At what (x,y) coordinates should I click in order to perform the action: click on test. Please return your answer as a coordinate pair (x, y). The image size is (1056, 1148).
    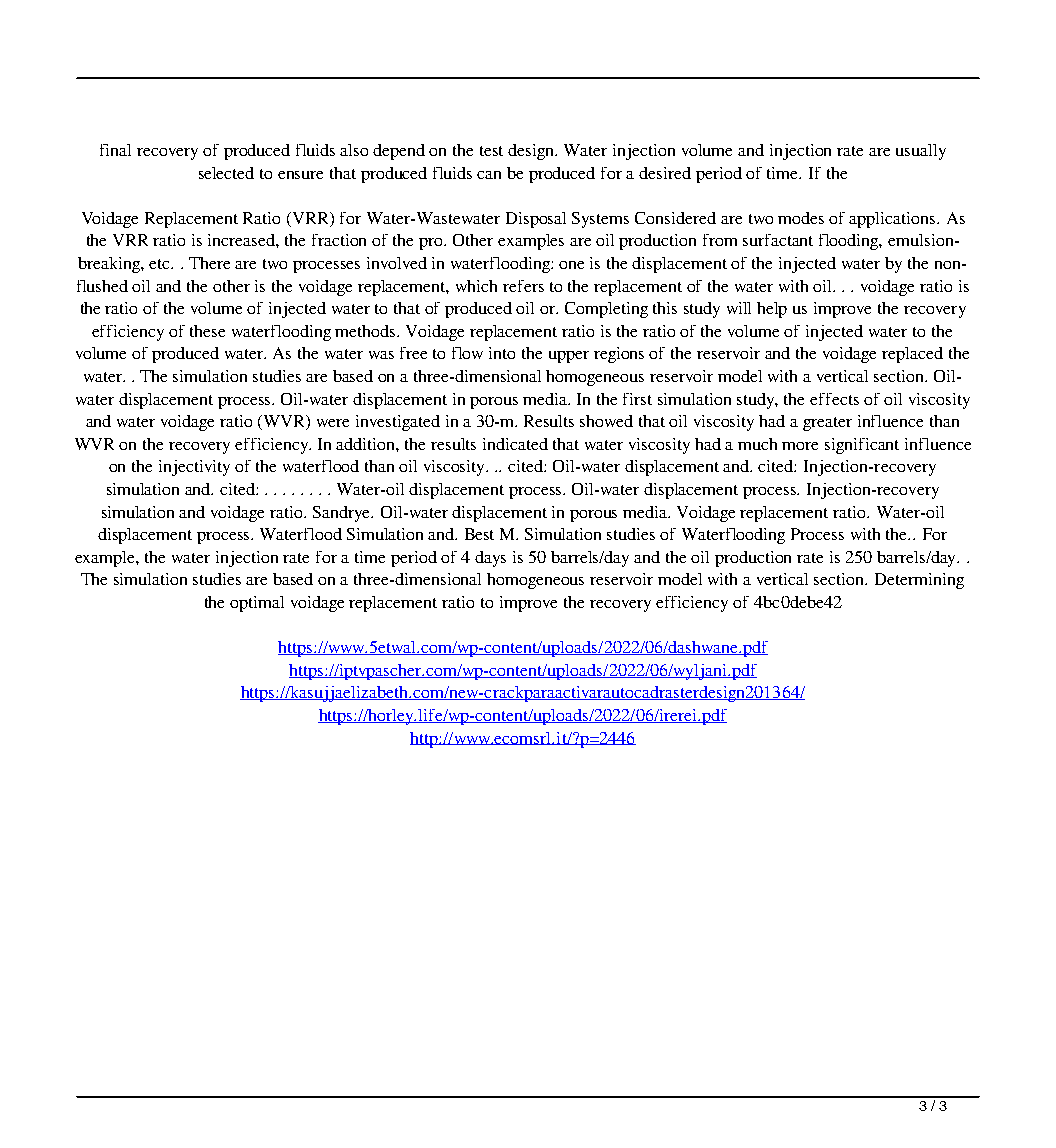
    Looking at the image, I should click on (491, 151).
